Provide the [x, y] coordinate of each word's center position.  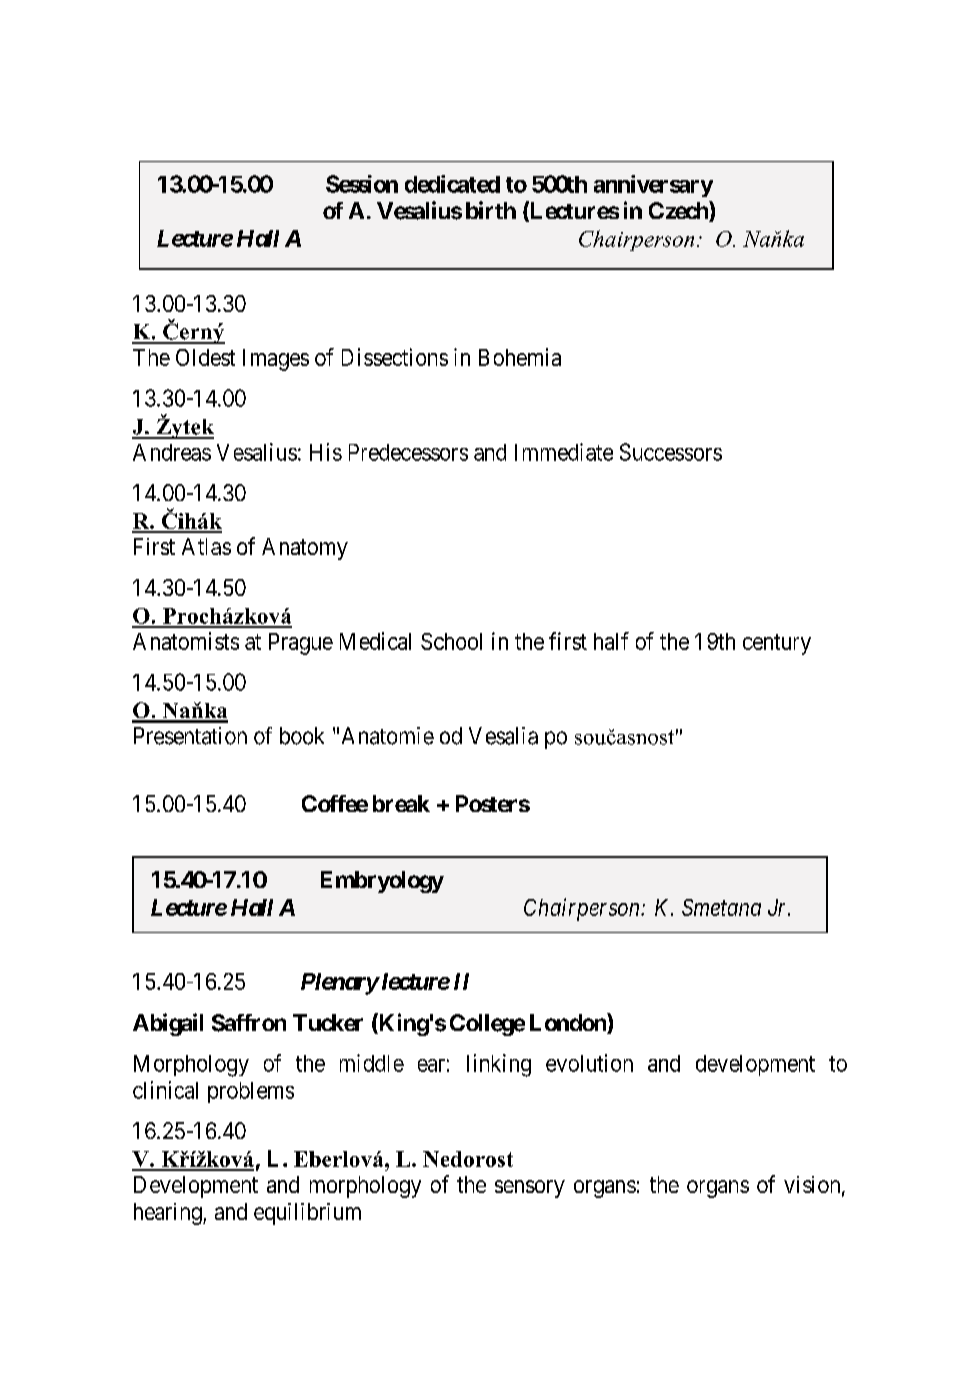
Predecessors [408, 452]
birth [491, 210]
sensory [530, 1189]
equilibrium [307, 1214]
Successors [671, 452]
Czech [679, 211]
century [777, 644]
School [451, 641]
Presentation [190, 736]
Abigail [168, 1024]
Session [362, 184]
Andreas [172, 452]
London [569, 1023]
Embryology [382, 882]
